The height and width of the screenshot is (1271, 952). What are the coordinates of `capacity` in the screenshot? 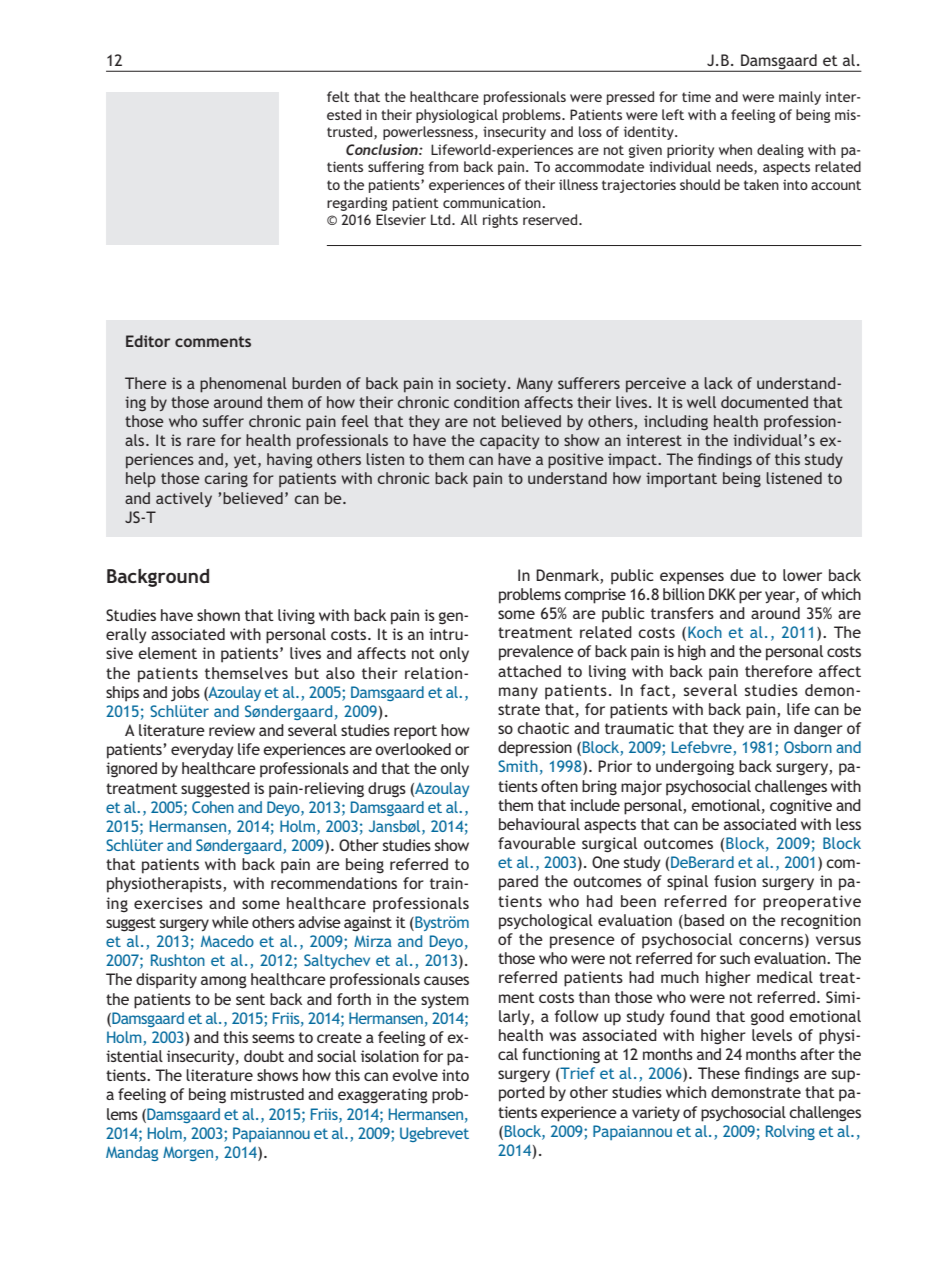 It's located at (509, 442).
